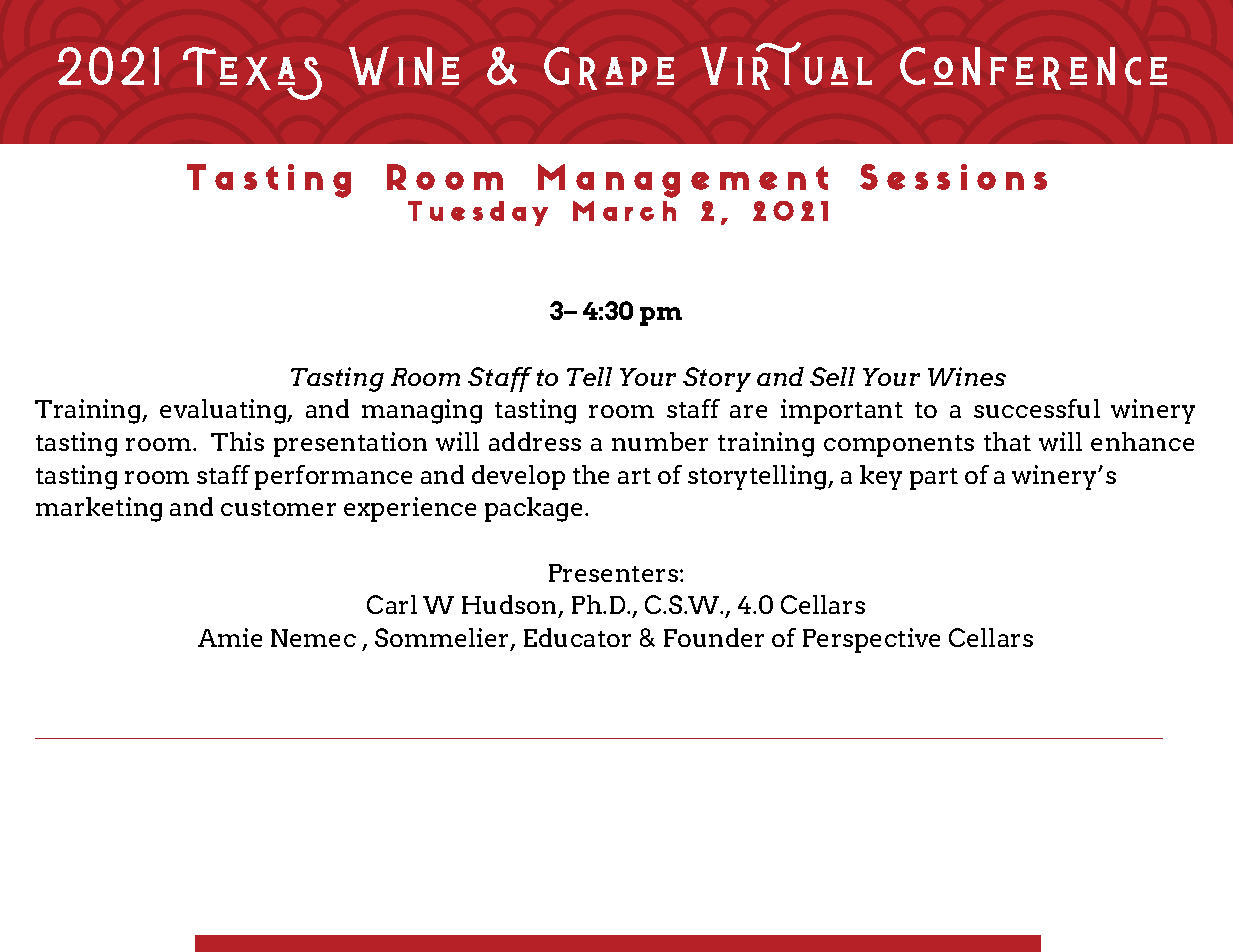 The height and width of the screenshot is (952, 1233). What do you see at coordinates (967, 376) in the screenshot?
I see `Wines` at bounding box center [967, 376].
